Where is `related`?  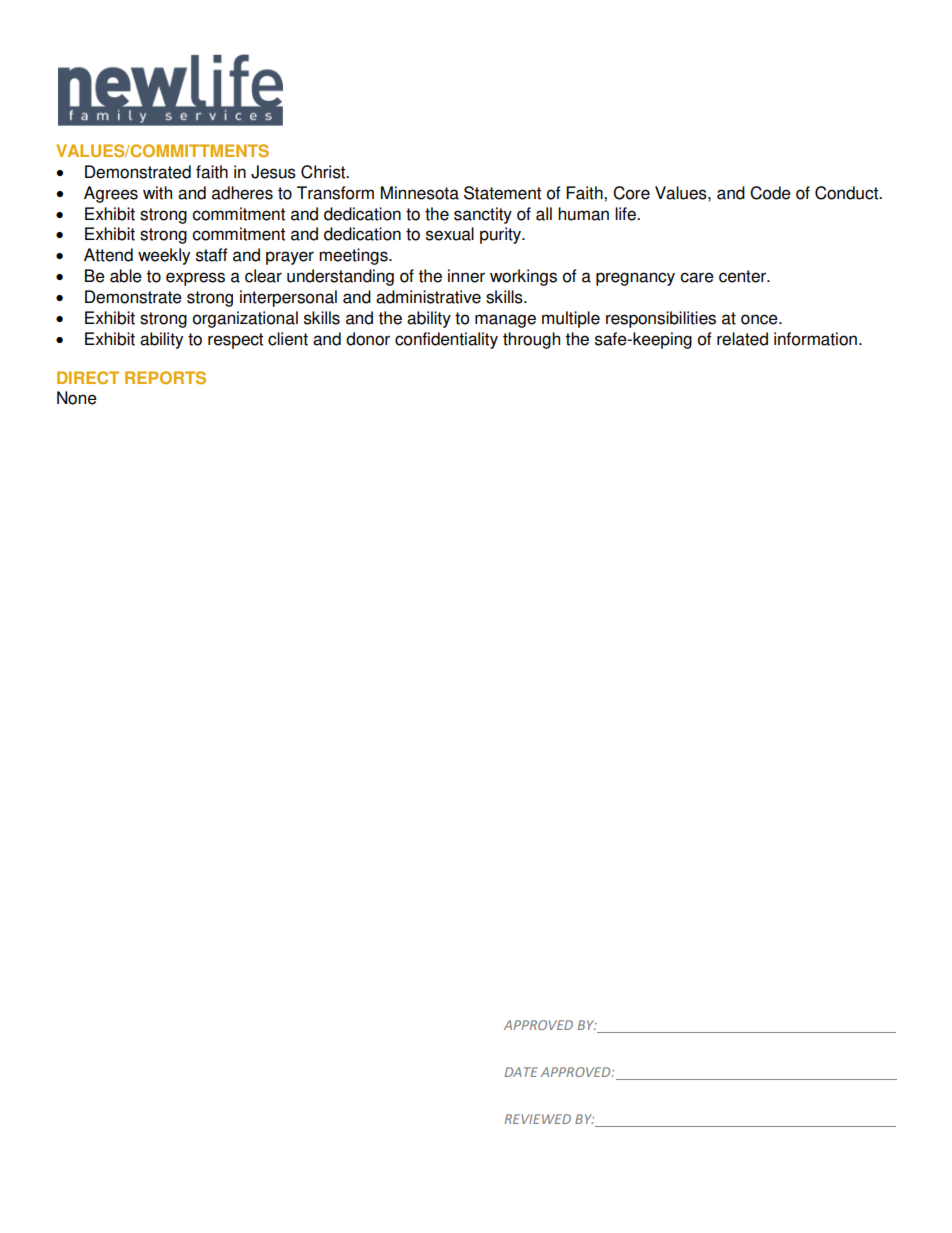
related is located at coordinates (742, 339).
